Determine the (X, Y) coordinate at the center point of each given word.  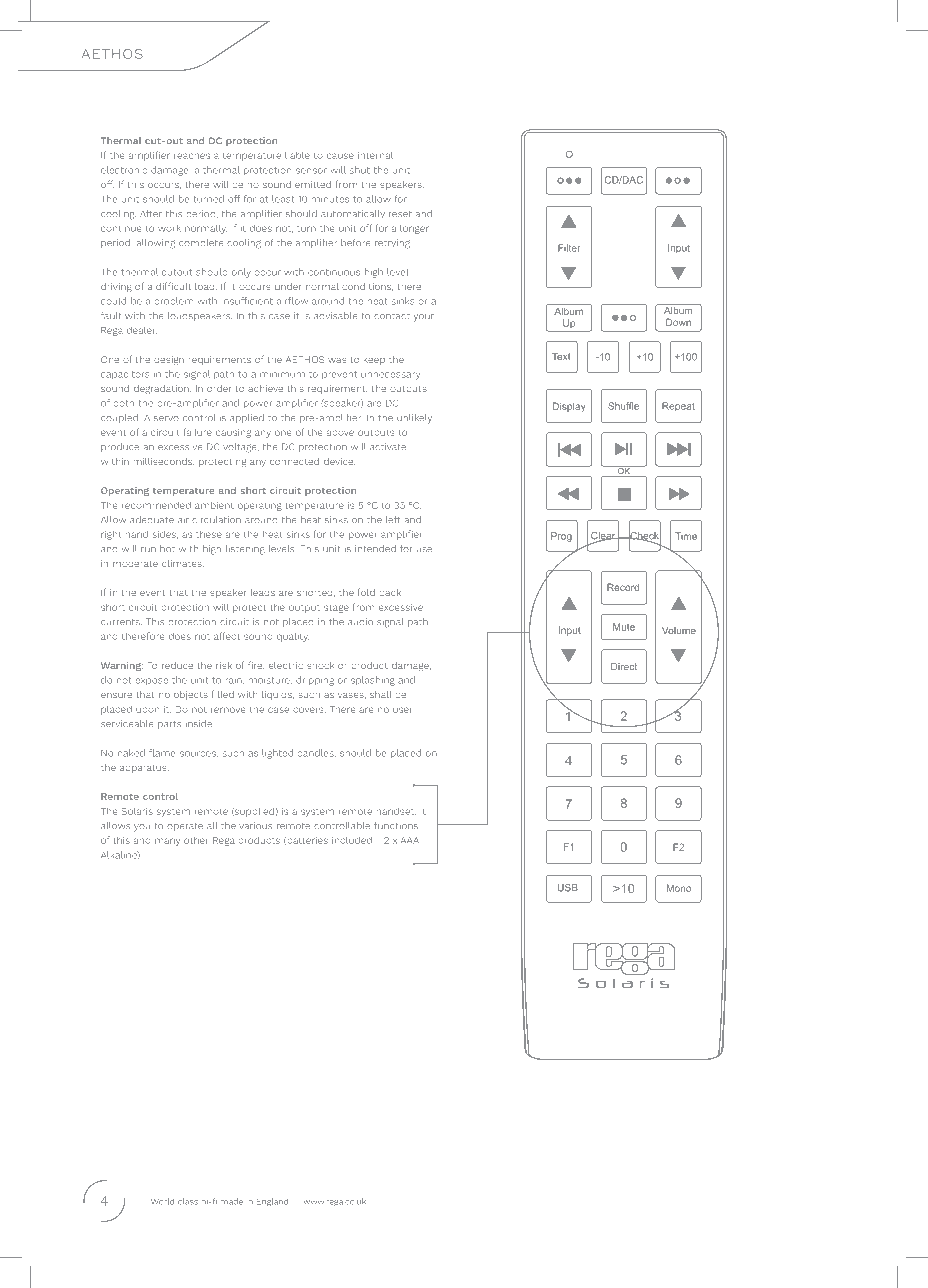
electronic (124, 170)
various (255, 826)
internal (375, 155)
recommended (156, 505)
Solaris (137, 811)
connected (294, 461)
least (283, 199)
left (393, 520)
